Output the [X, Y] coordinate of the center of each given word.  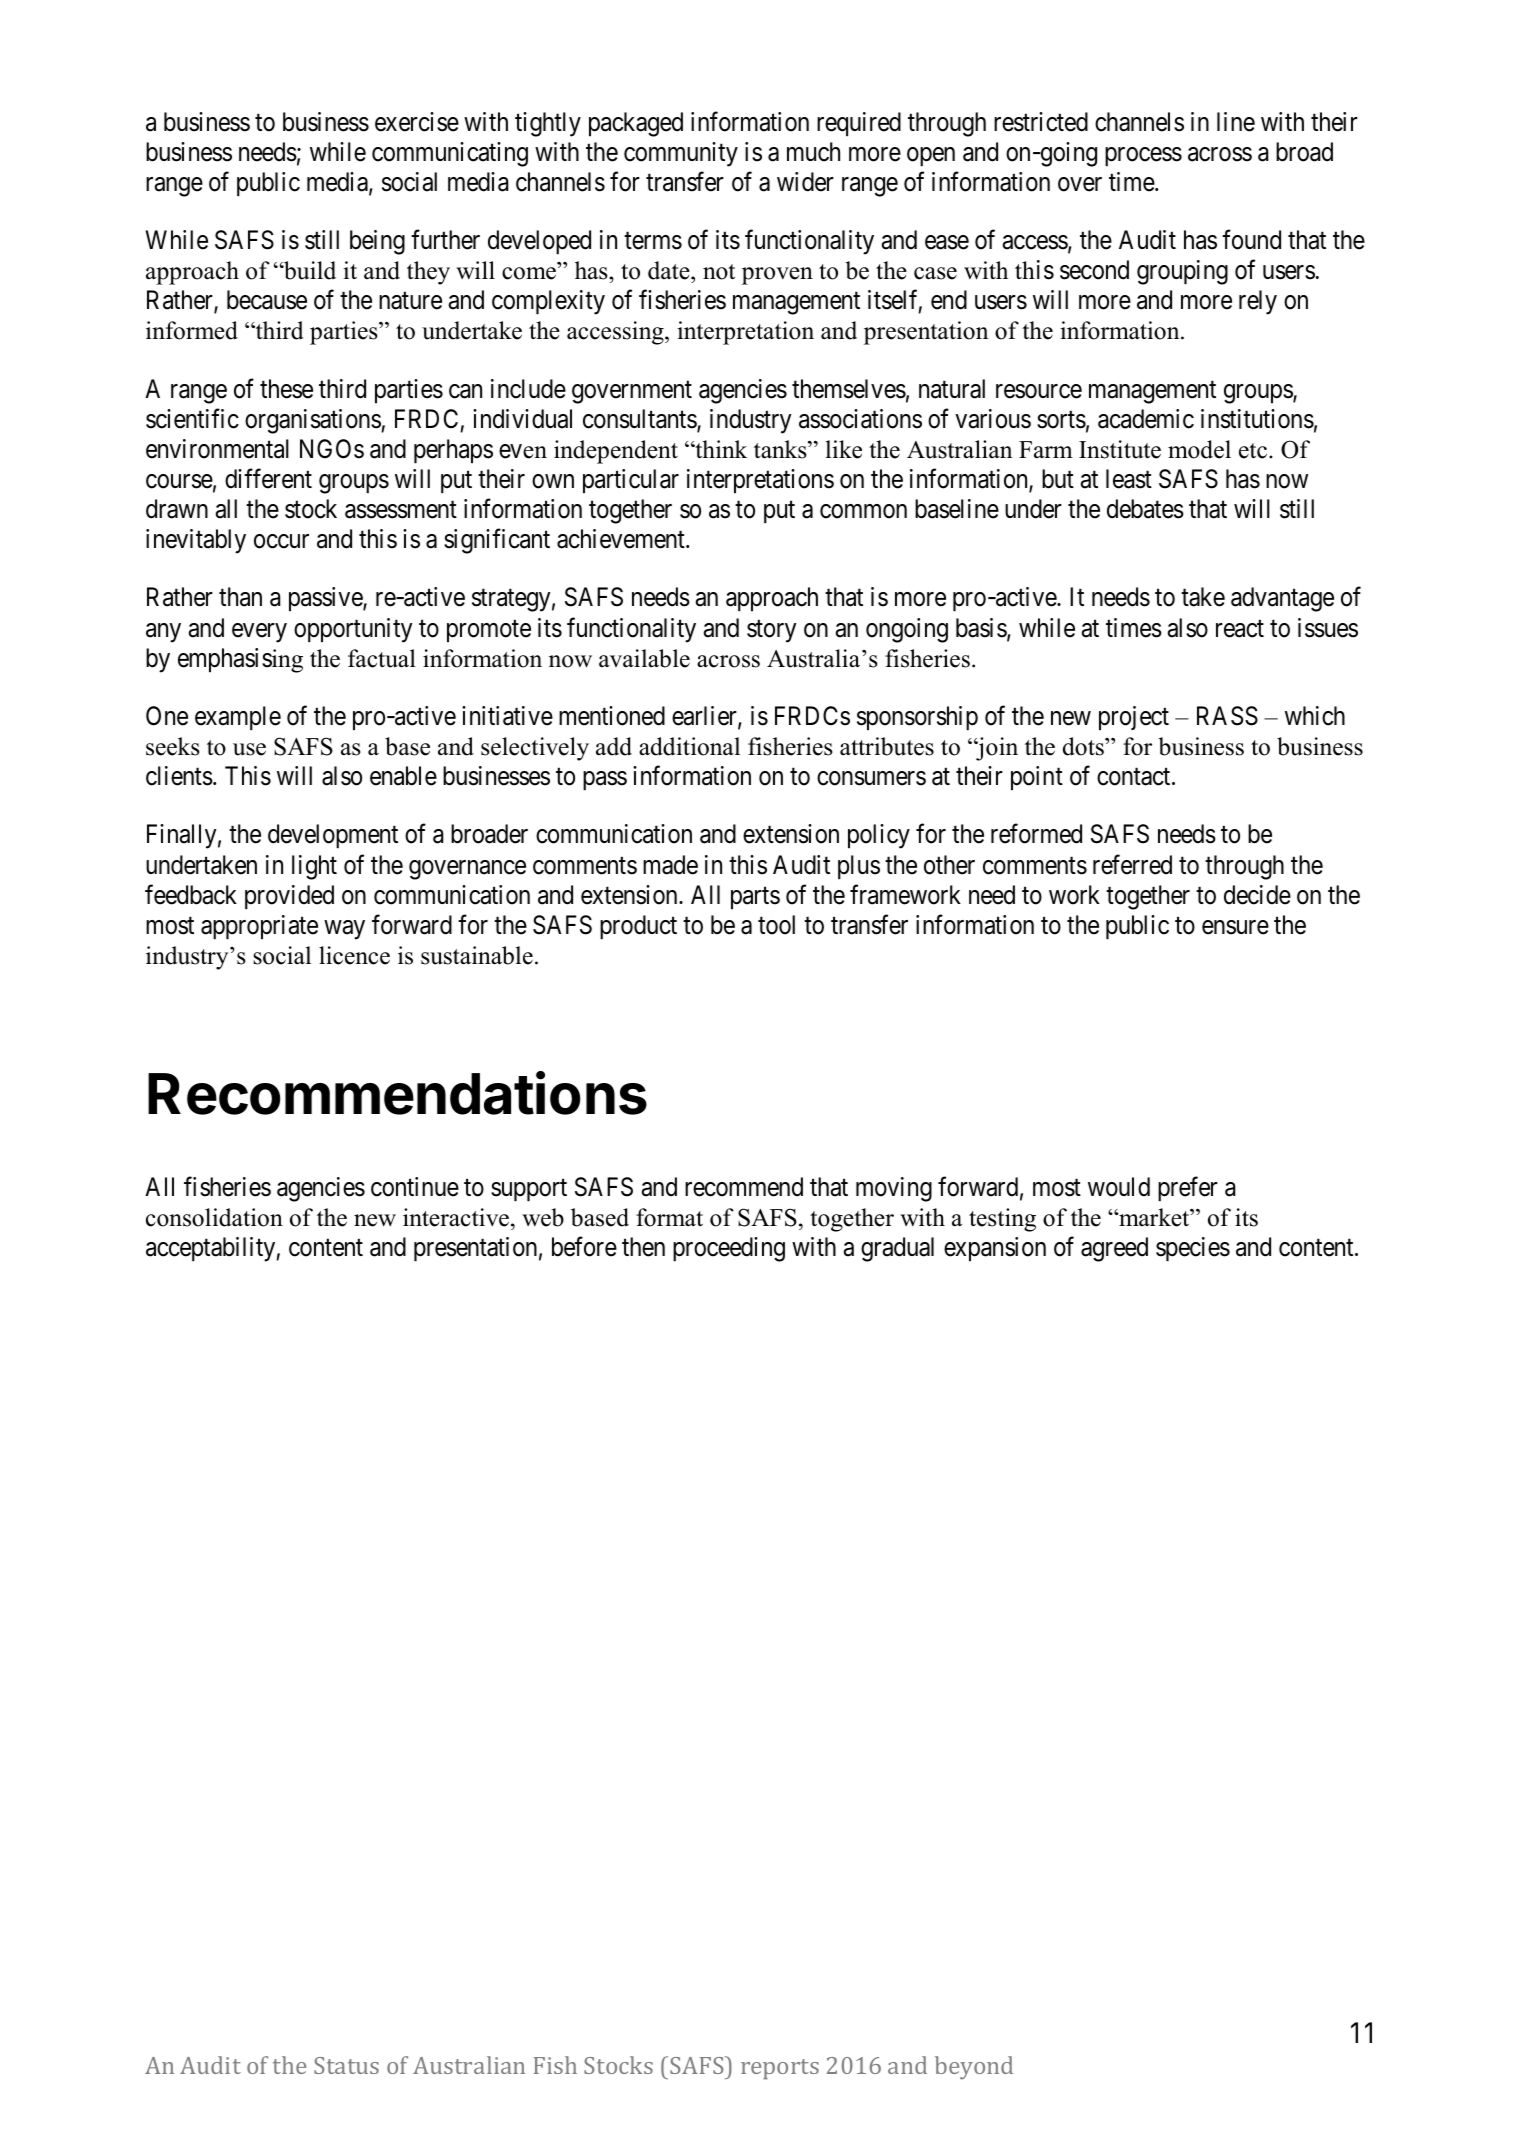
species [1193, 1249]
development [333, 836]
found [1251, 240]
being [377, 242]
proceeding [729, 1249]
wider [805, 182]
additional [689, 746]
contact [1135, 777]
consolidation [214, 1217]
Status [346, 2065]
